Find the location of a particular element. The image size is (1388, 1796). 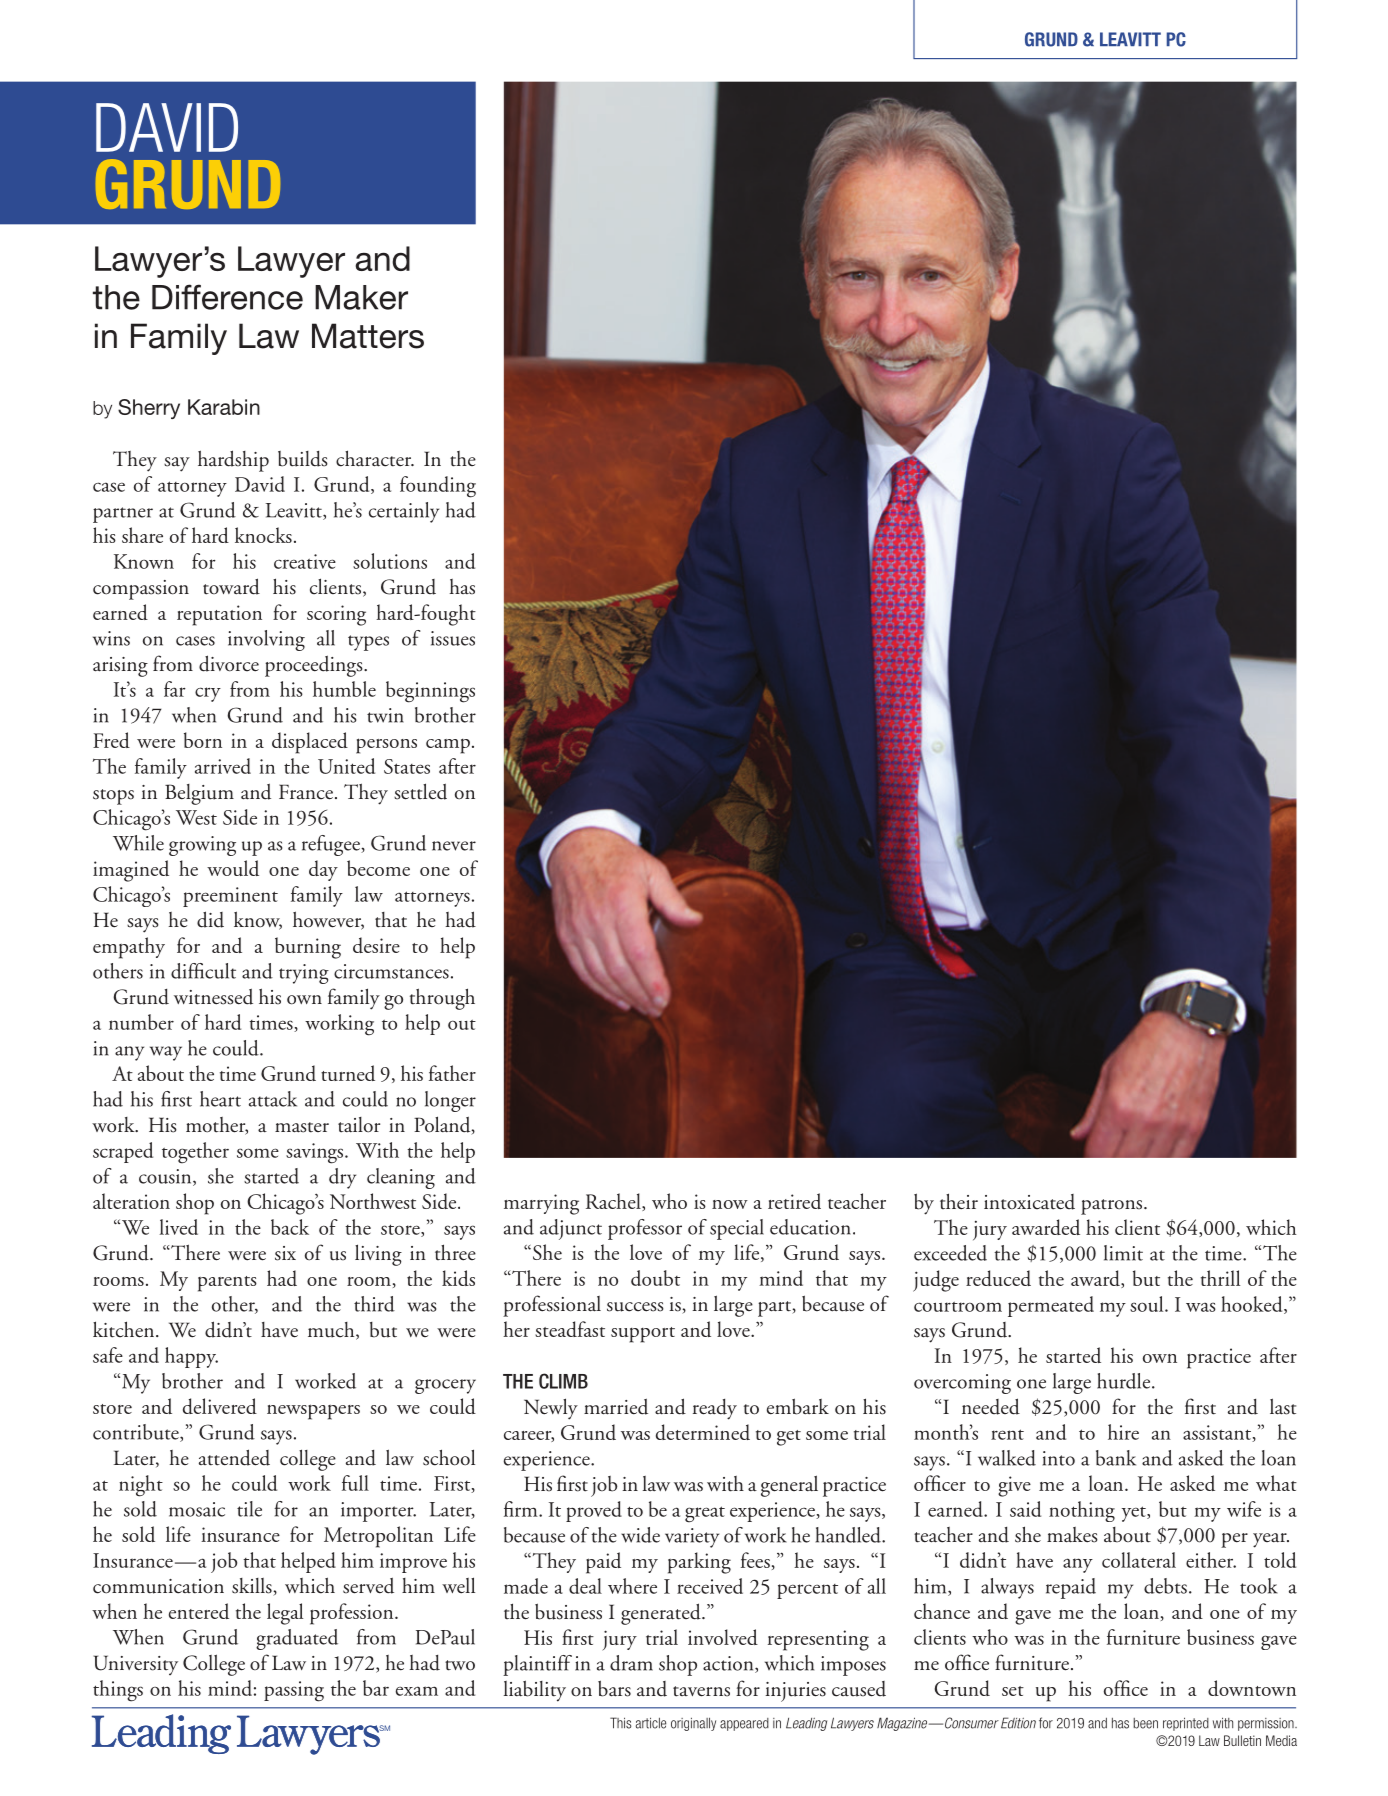

limit is located at coordinates (1123, 1253).
